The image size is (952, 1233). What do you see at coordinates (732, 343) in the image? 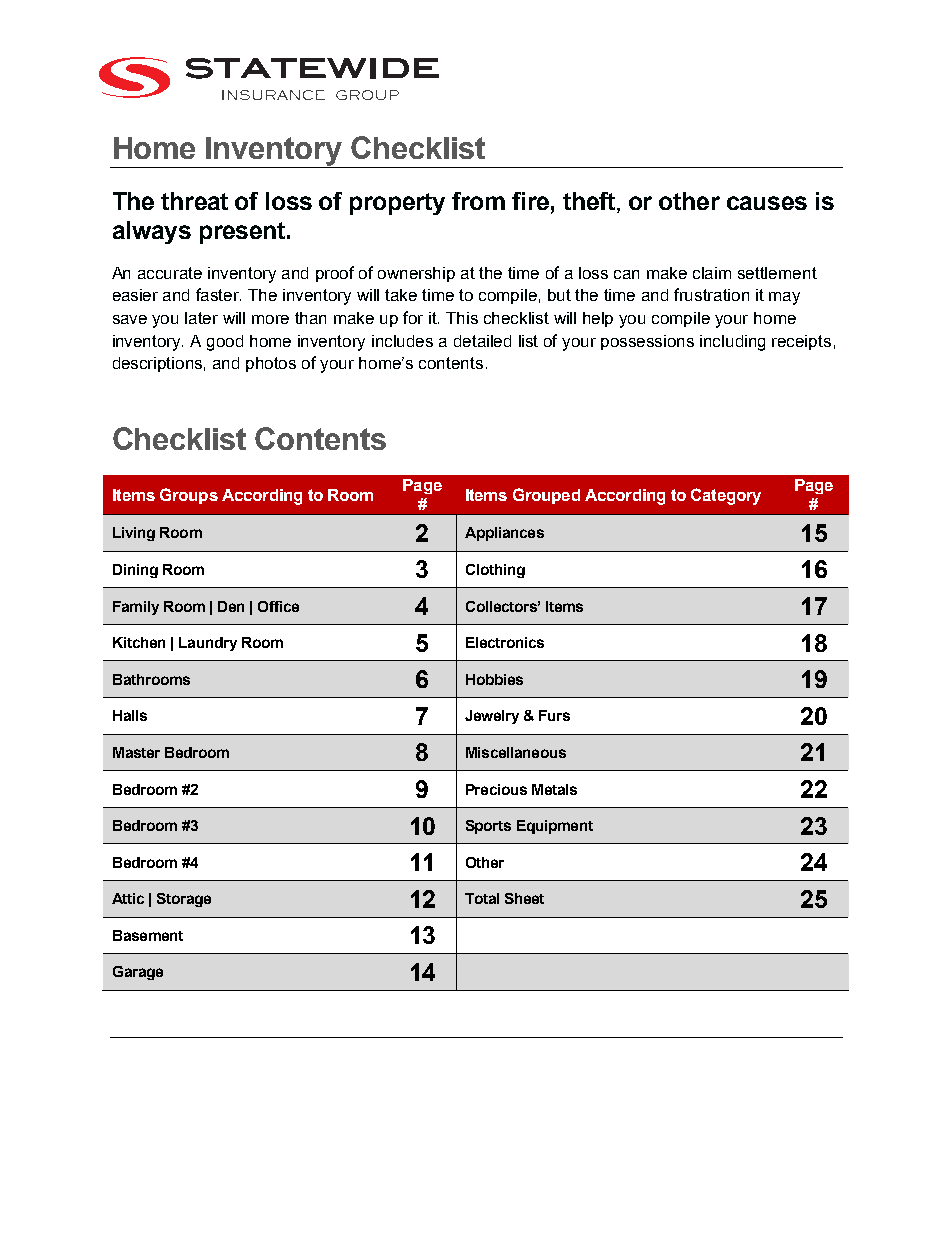
I see `including` at bounding box center [732, 343].
